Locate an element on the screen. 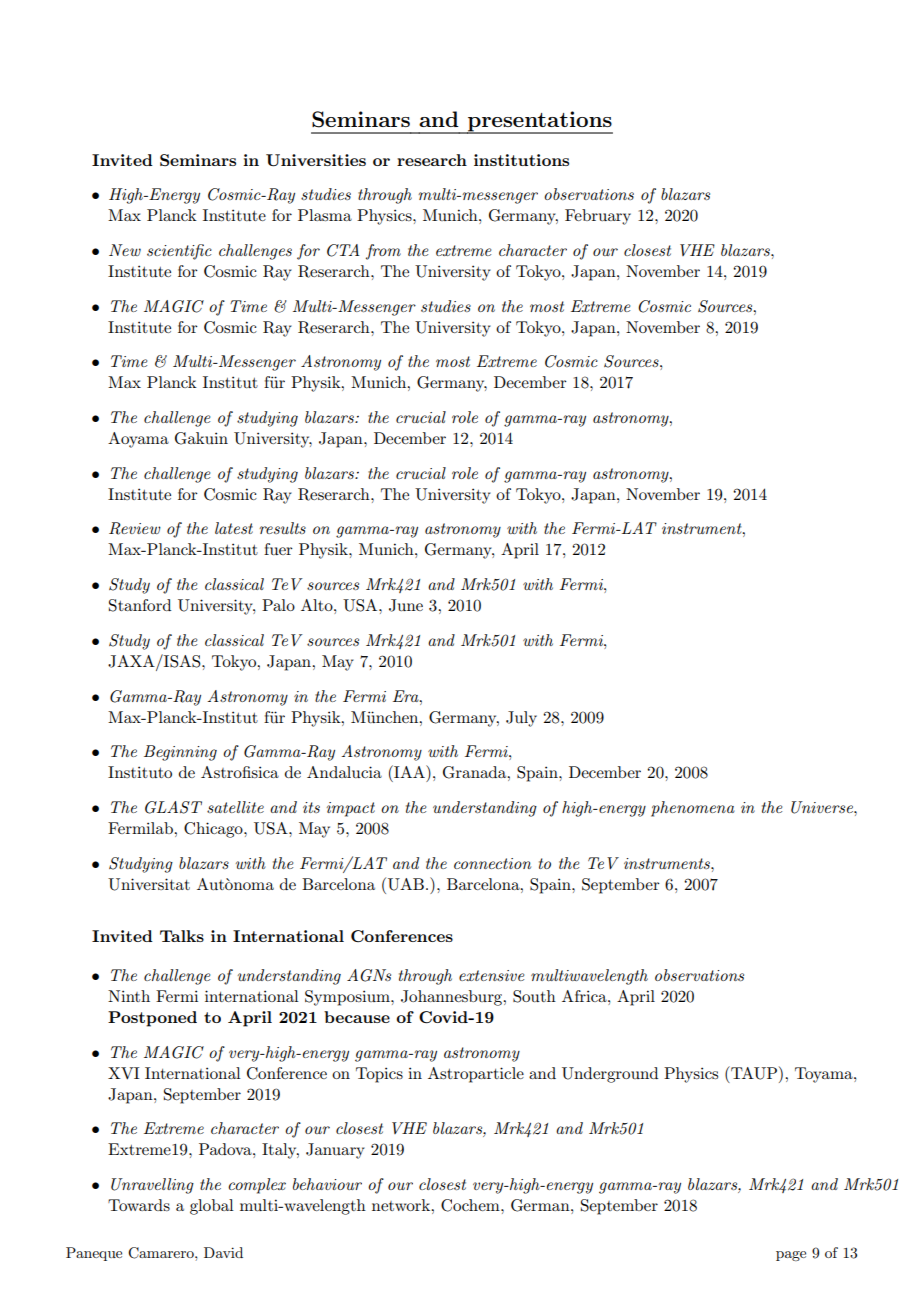 Image resolution: width=924 pixels, height=1308 pixels. from is located at coordinates (383, 252).
